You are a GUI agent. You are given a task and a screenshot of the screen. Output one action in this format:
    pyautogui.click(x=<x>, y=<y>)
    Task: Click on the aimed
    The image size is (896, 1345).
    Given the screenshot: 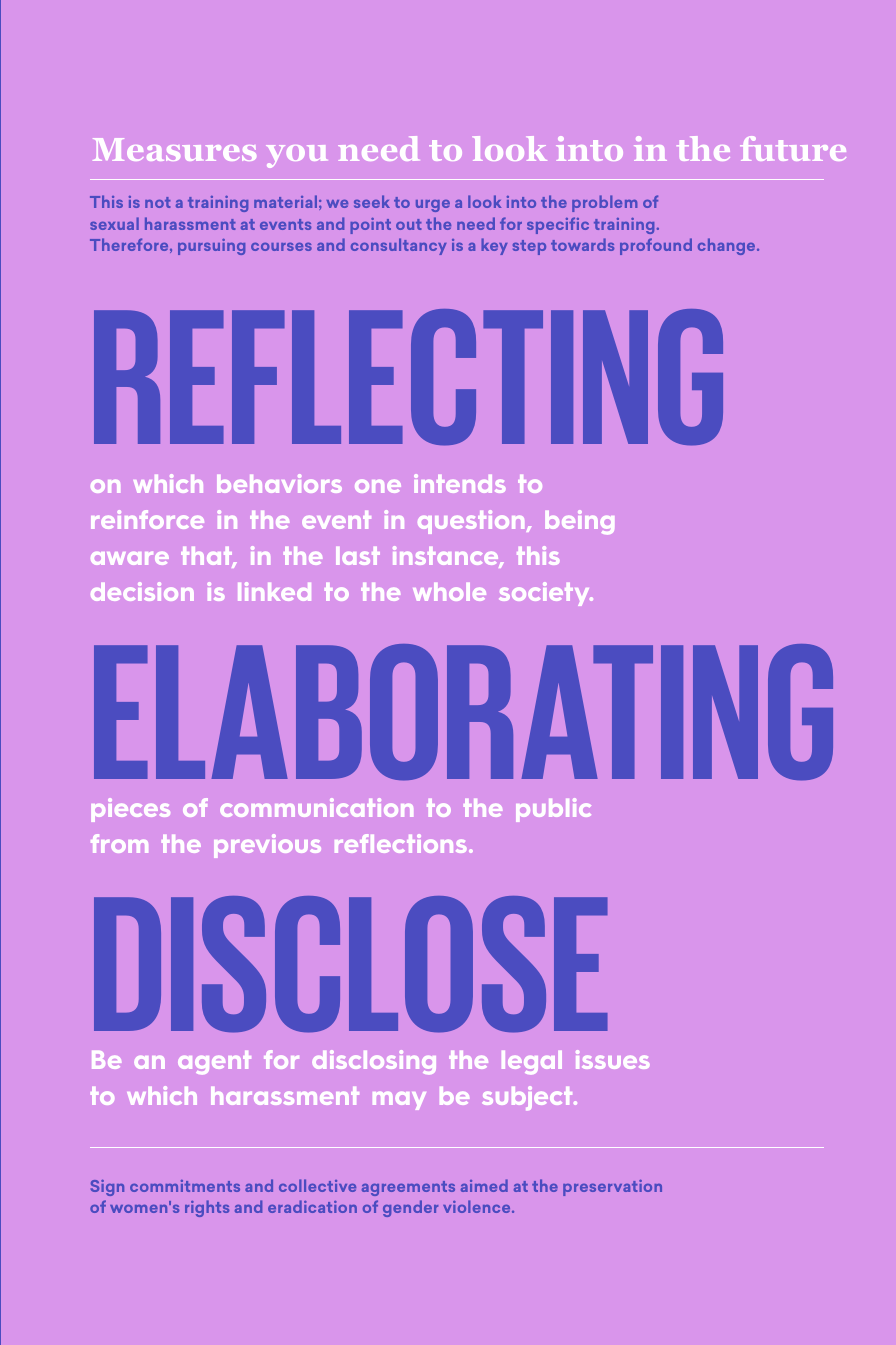 What is the action you would take?
    pyautogui.click(x=484, y=1185)
